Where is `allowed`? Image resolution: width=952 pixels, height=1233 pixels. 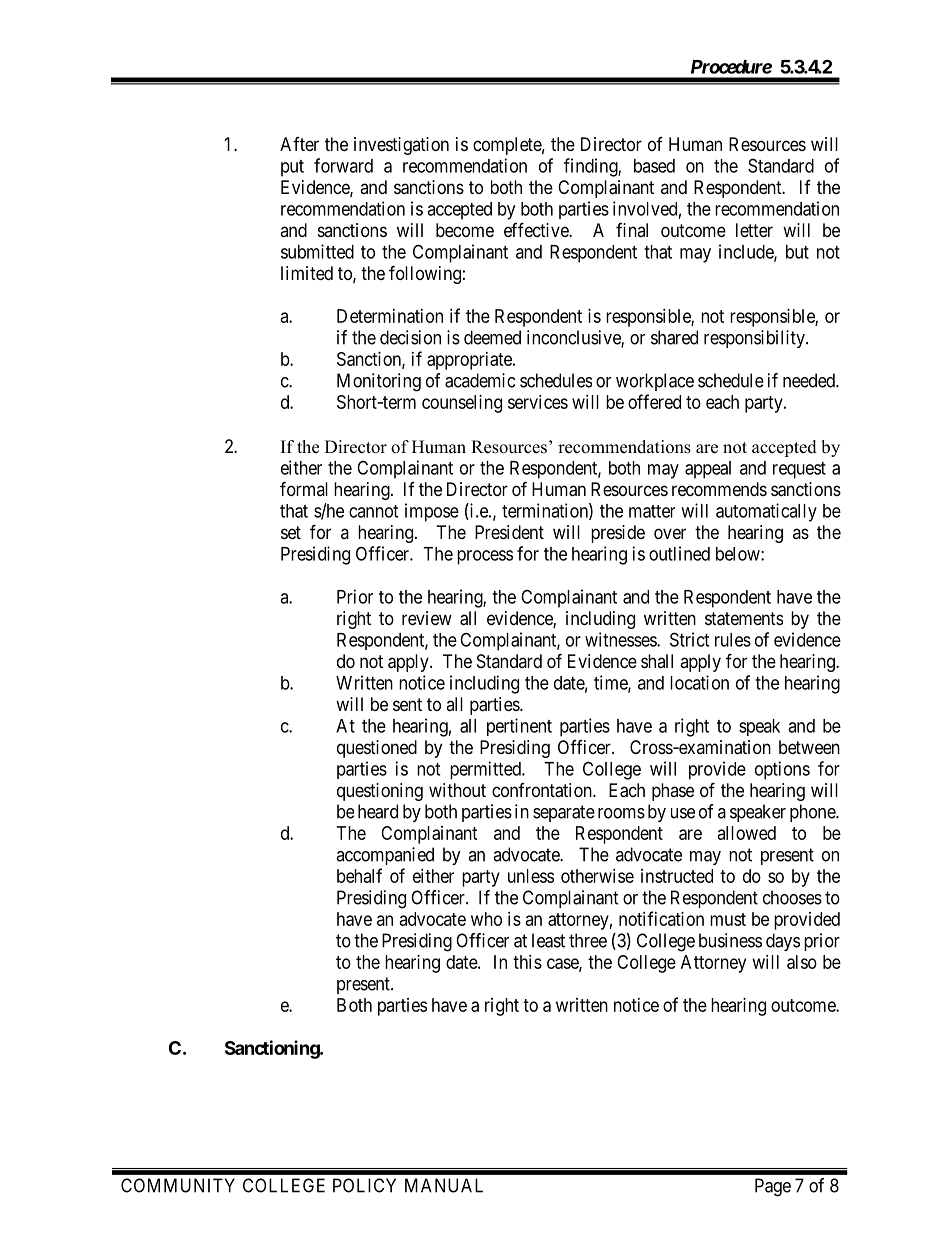
allowed is located at coordinates (747, 833).
